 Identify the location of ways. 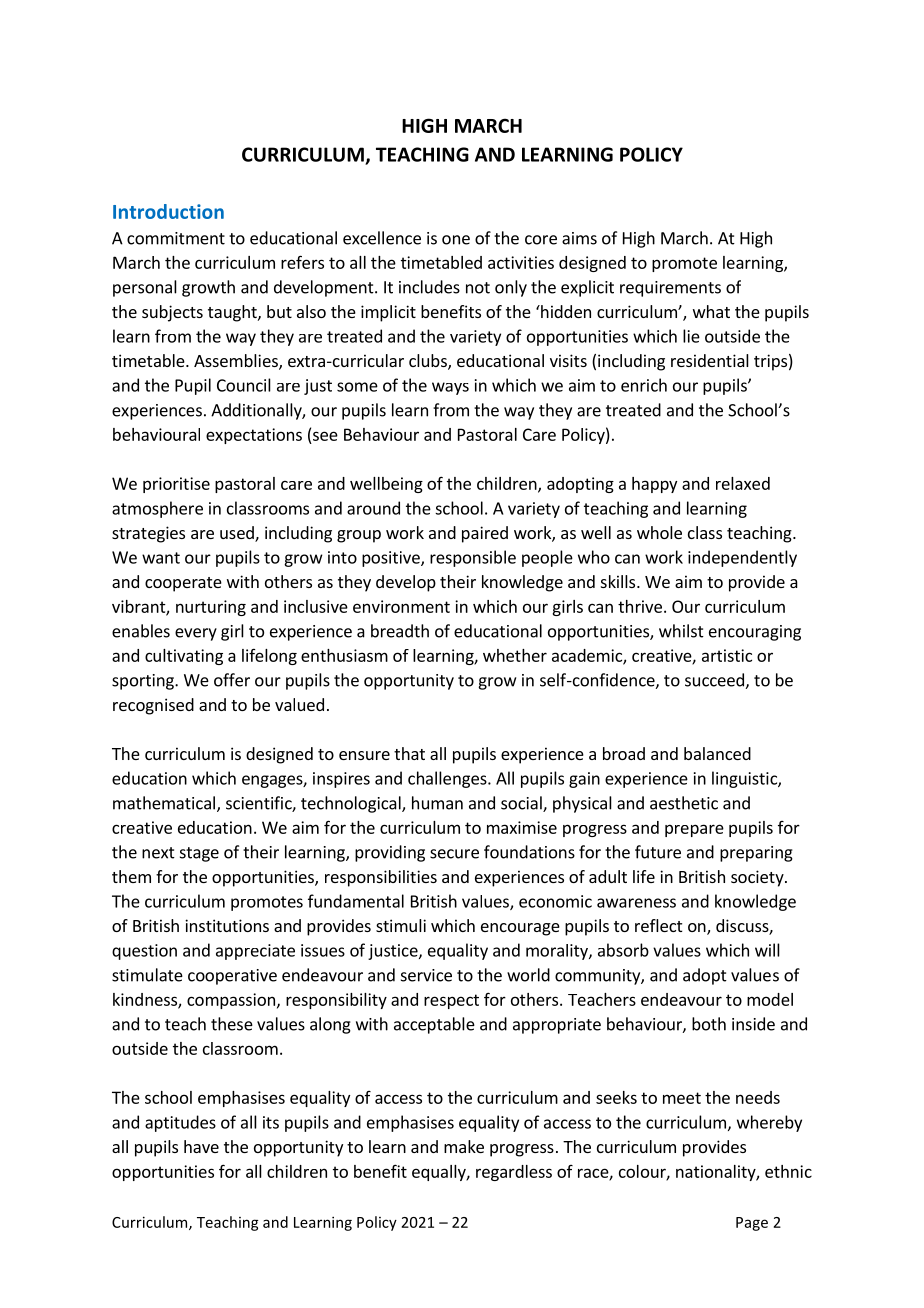
(450, 388).
